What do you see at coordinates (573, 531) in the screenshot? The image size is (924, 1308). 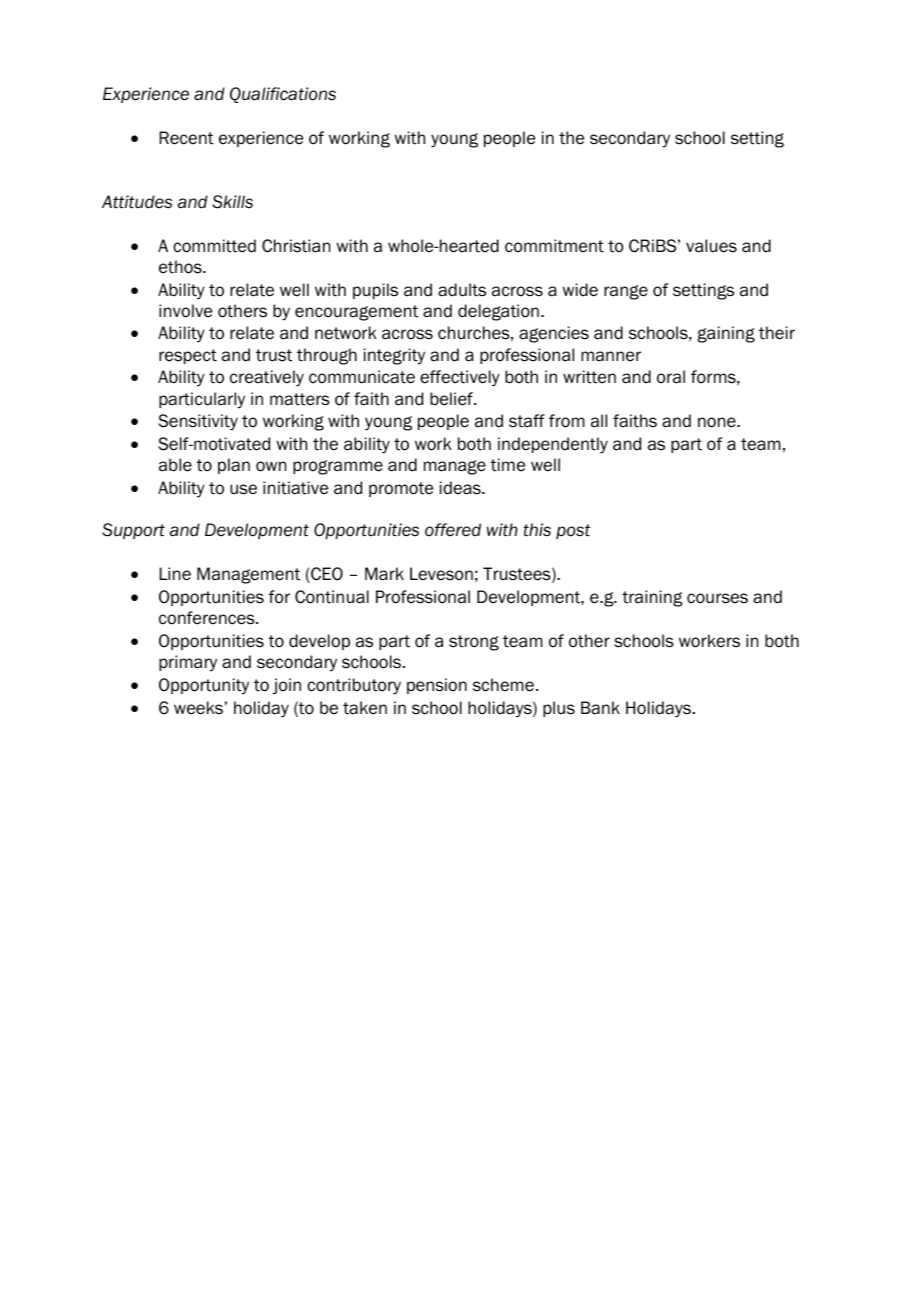 I see `post` at bounding box center [573, 531].
